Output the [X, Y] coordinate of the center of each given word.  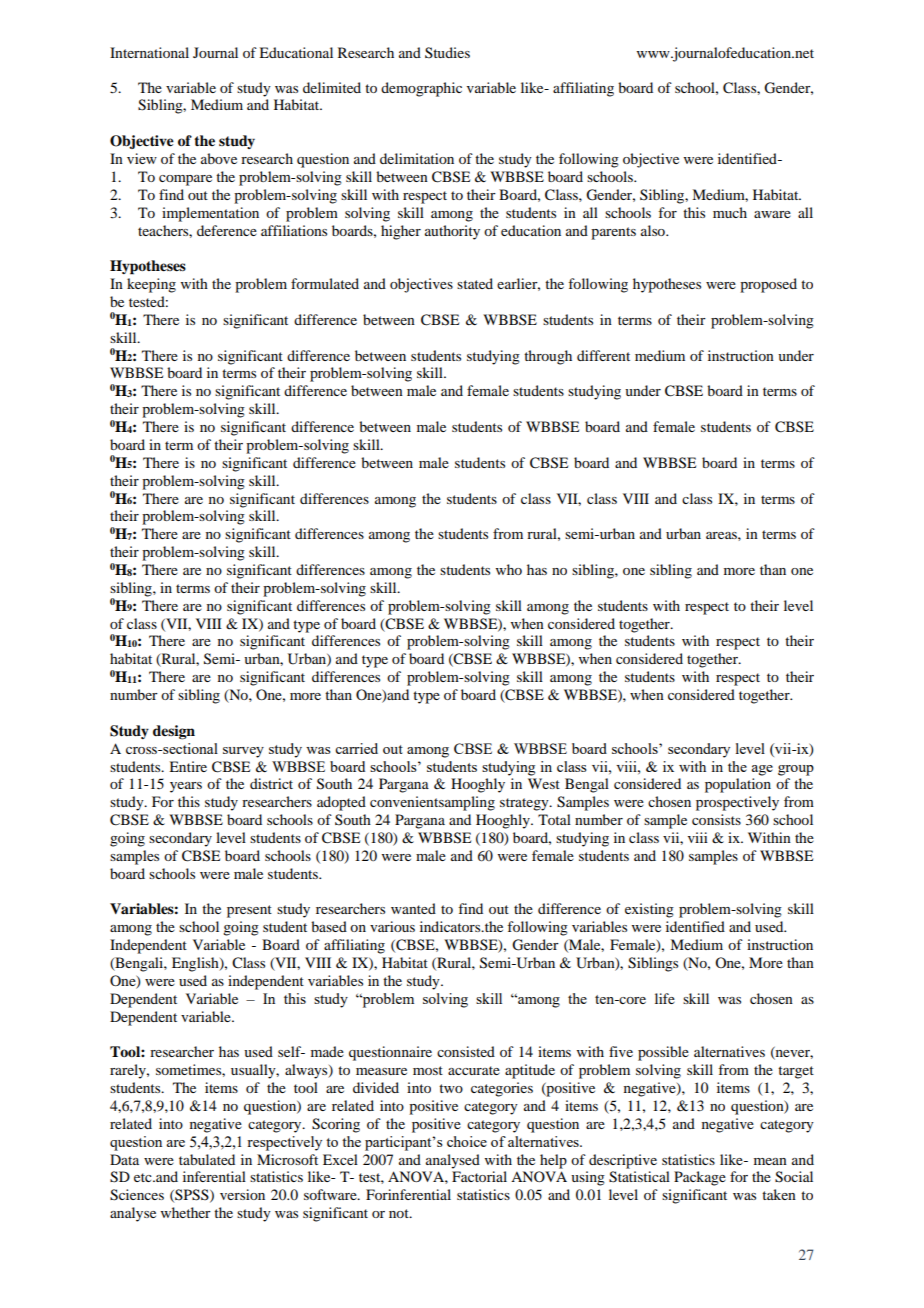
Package [700, 1178]
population [738, 785]
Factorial [479, 1176]
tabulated [207, 1159]
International [149, 52]
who [509, 569]
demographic [421, 89]
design [174, 732]
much [730, 212]
